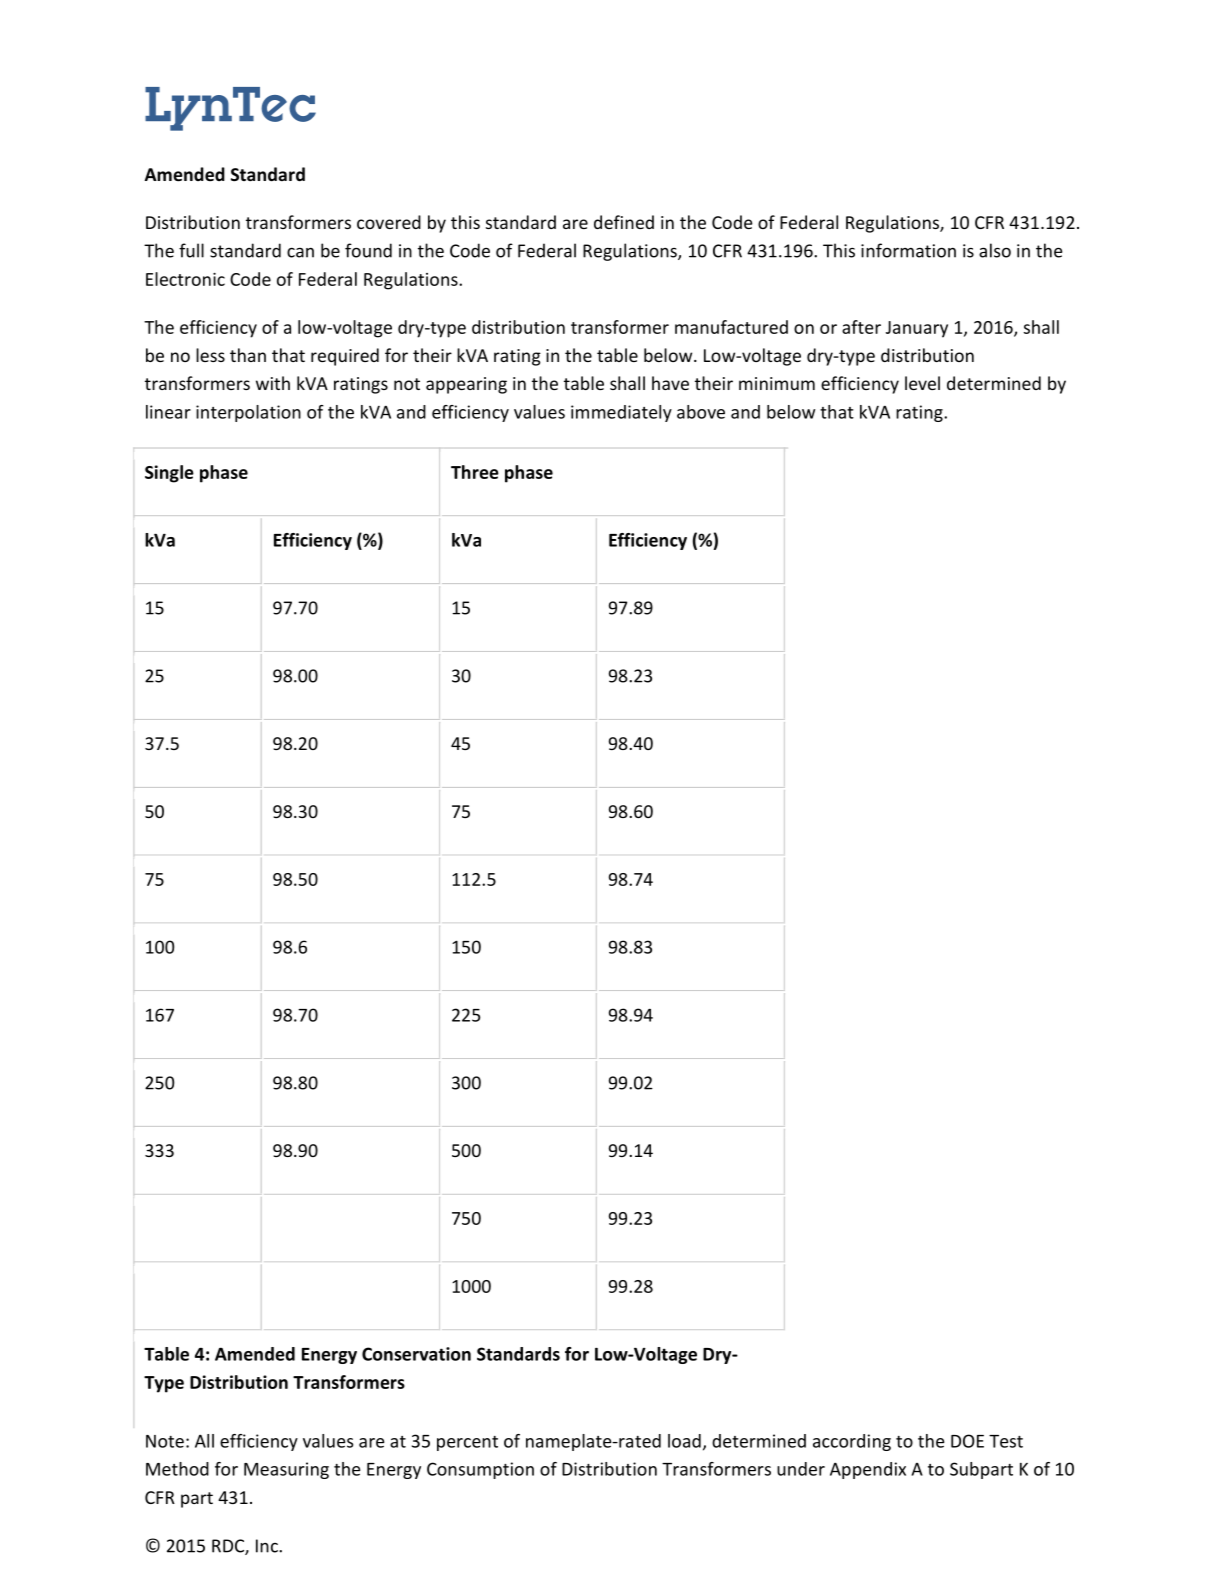 This image has height=1590, width=1228. What do you see at coordinates (624, 222) in the image?
I see `defined` at bounding box center [624, 222].
